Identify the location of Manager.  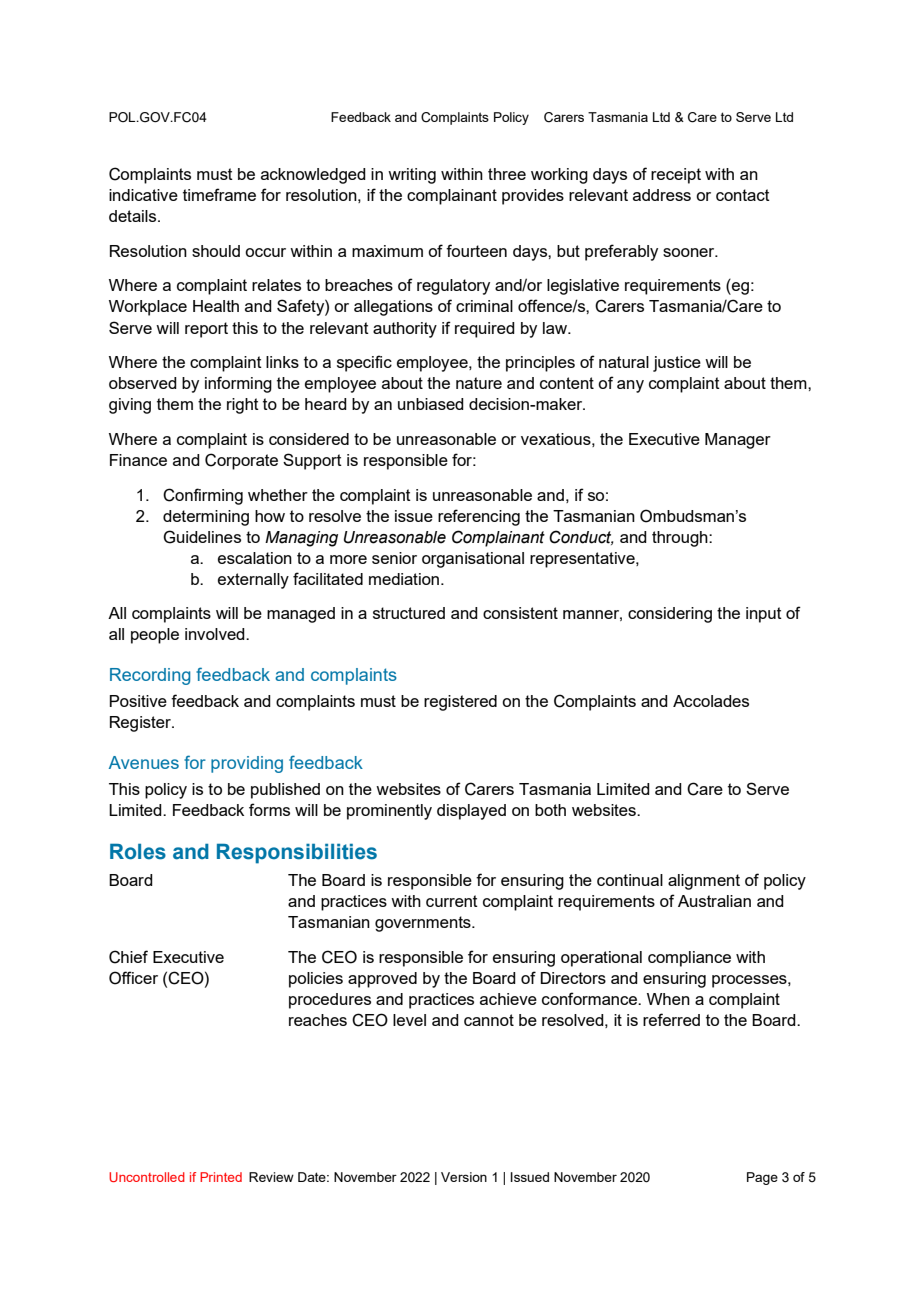
(738, 441).
